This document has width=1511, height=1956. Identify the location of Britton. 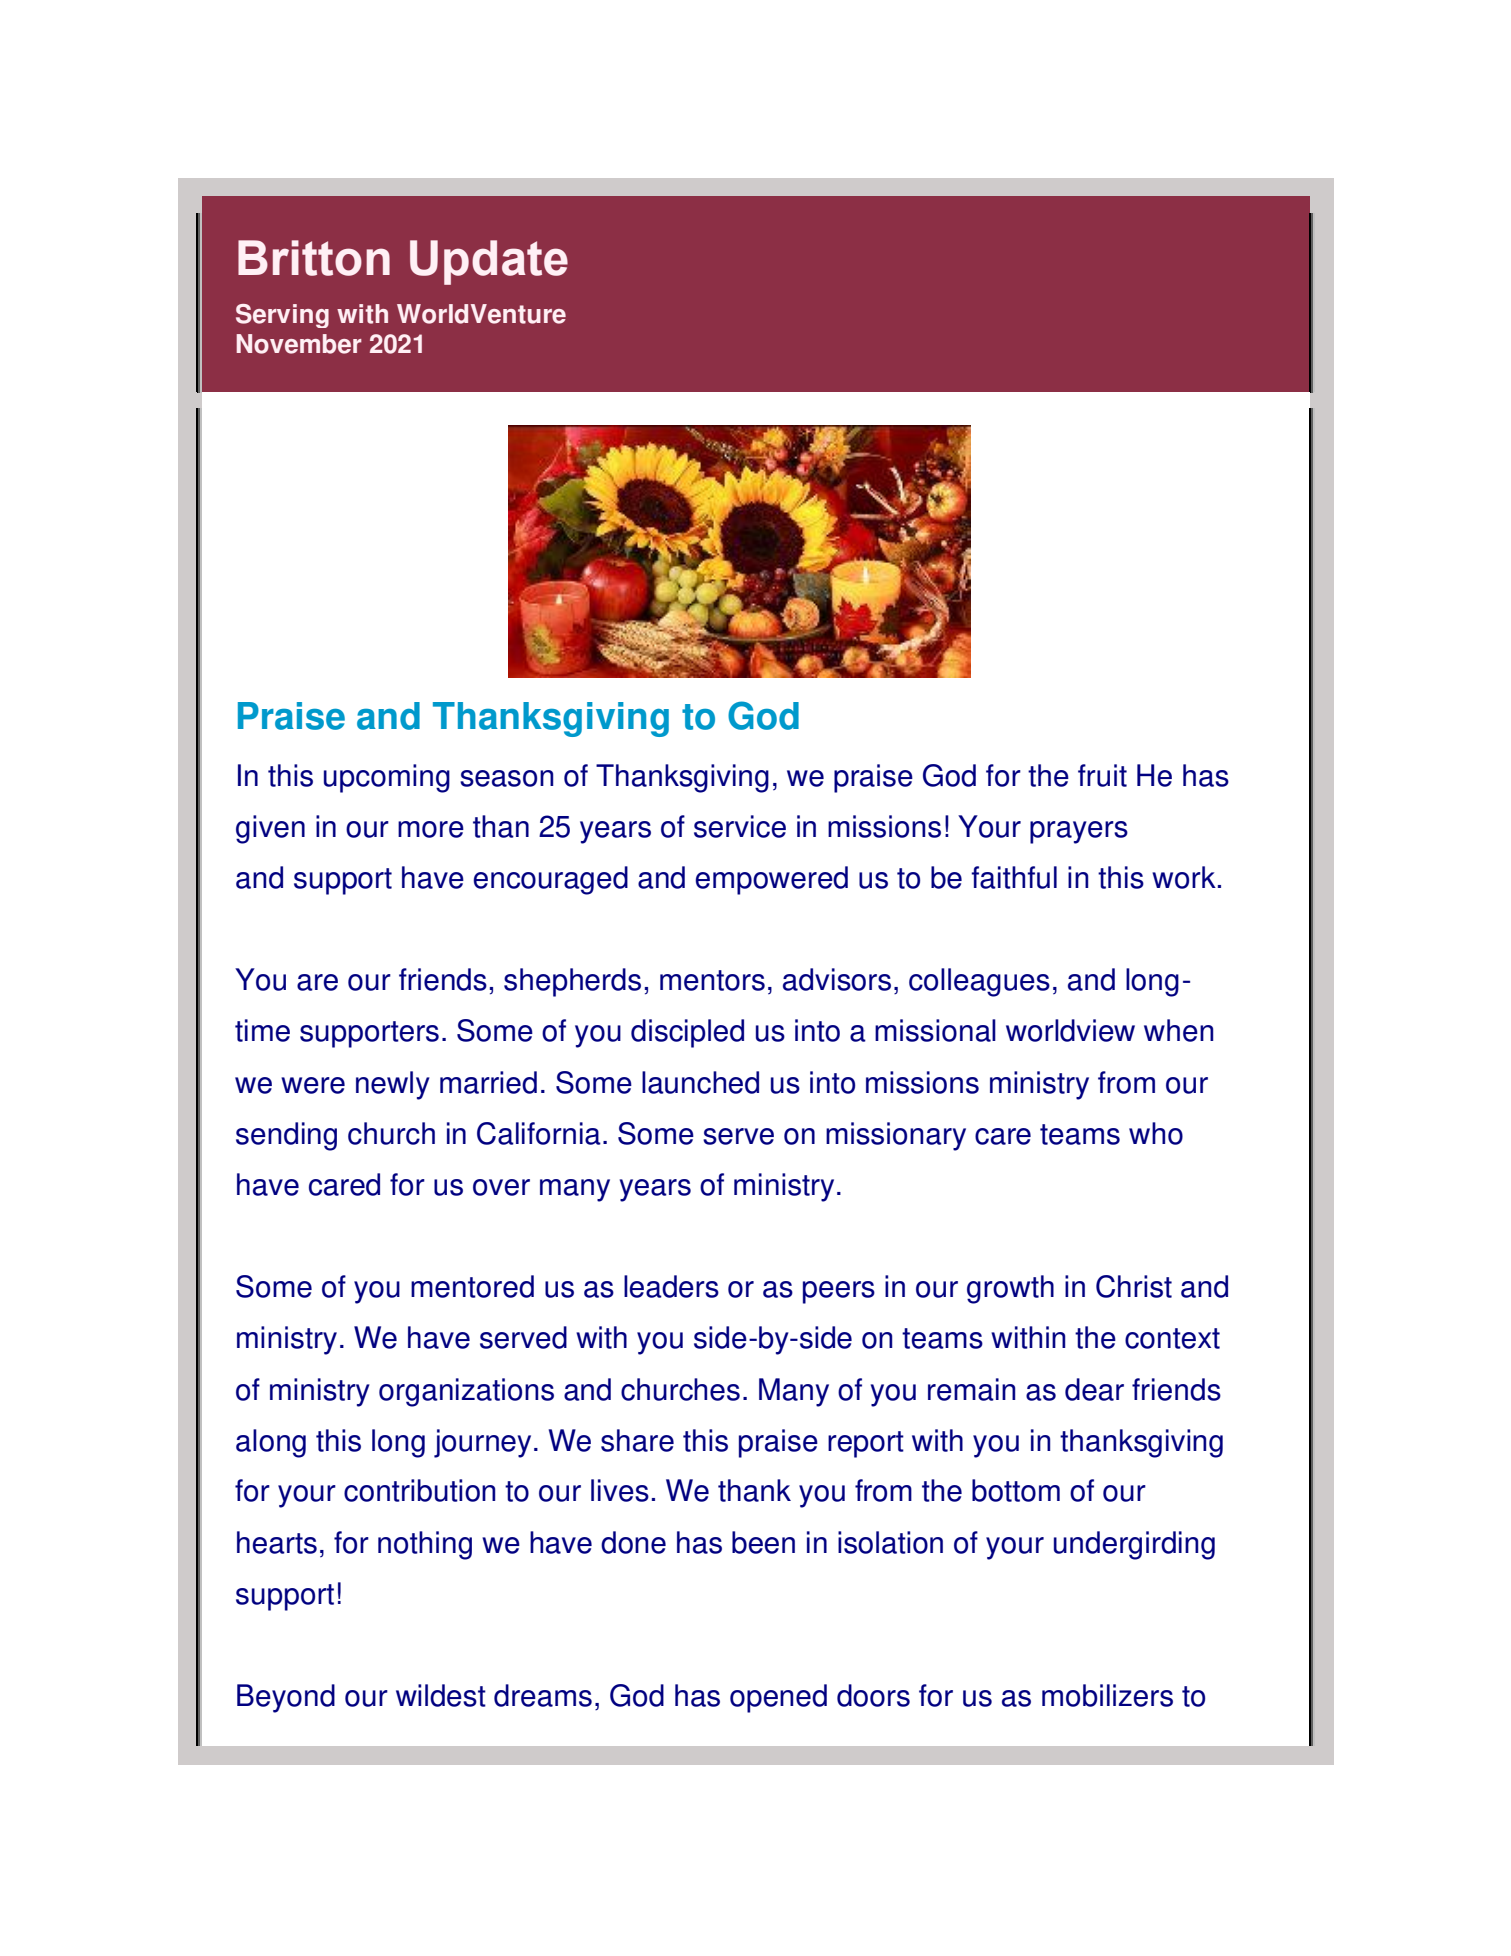
(314, 258).
